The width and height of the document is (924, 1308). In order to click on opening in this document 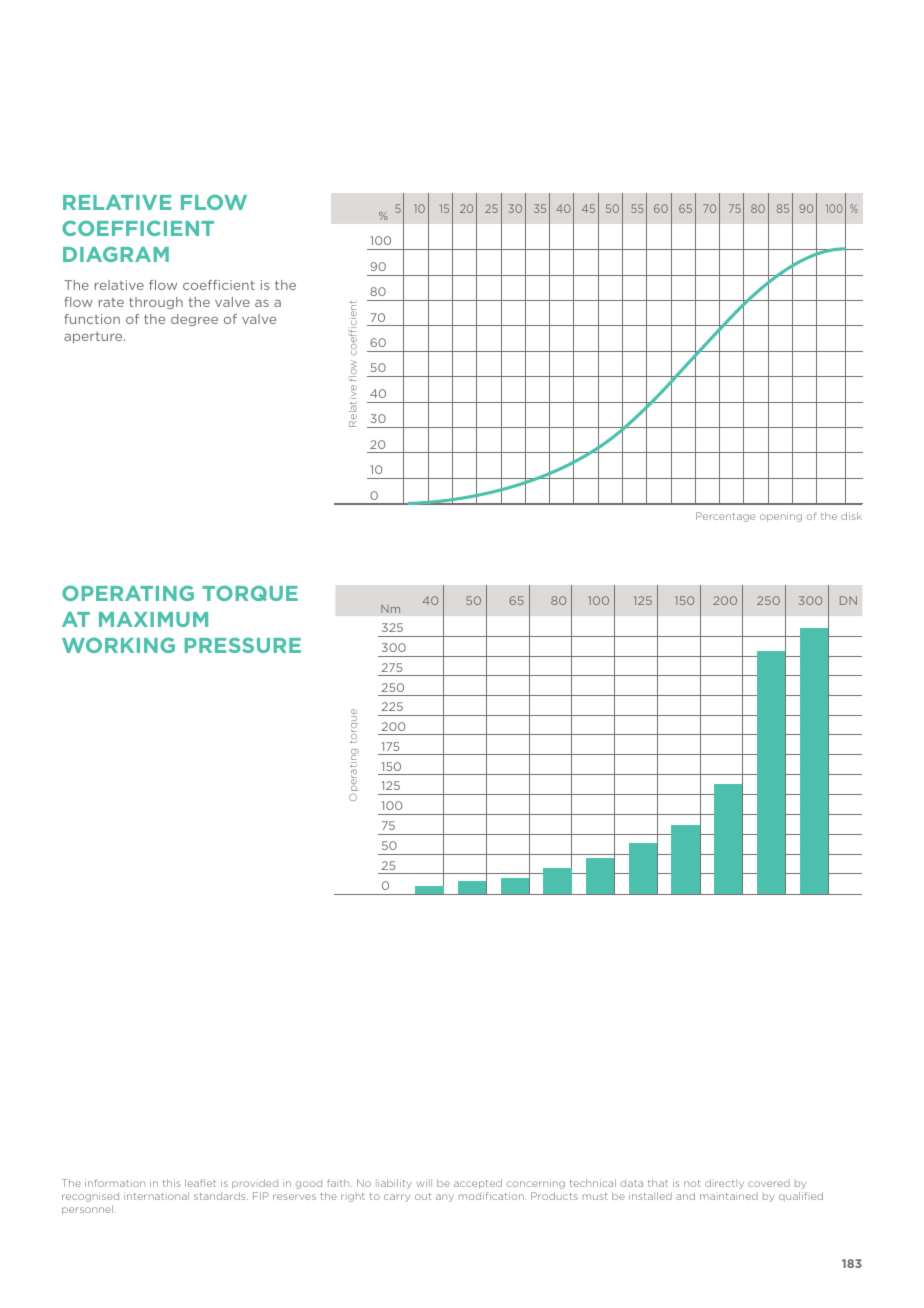, I will do `click(781, 517)`.
